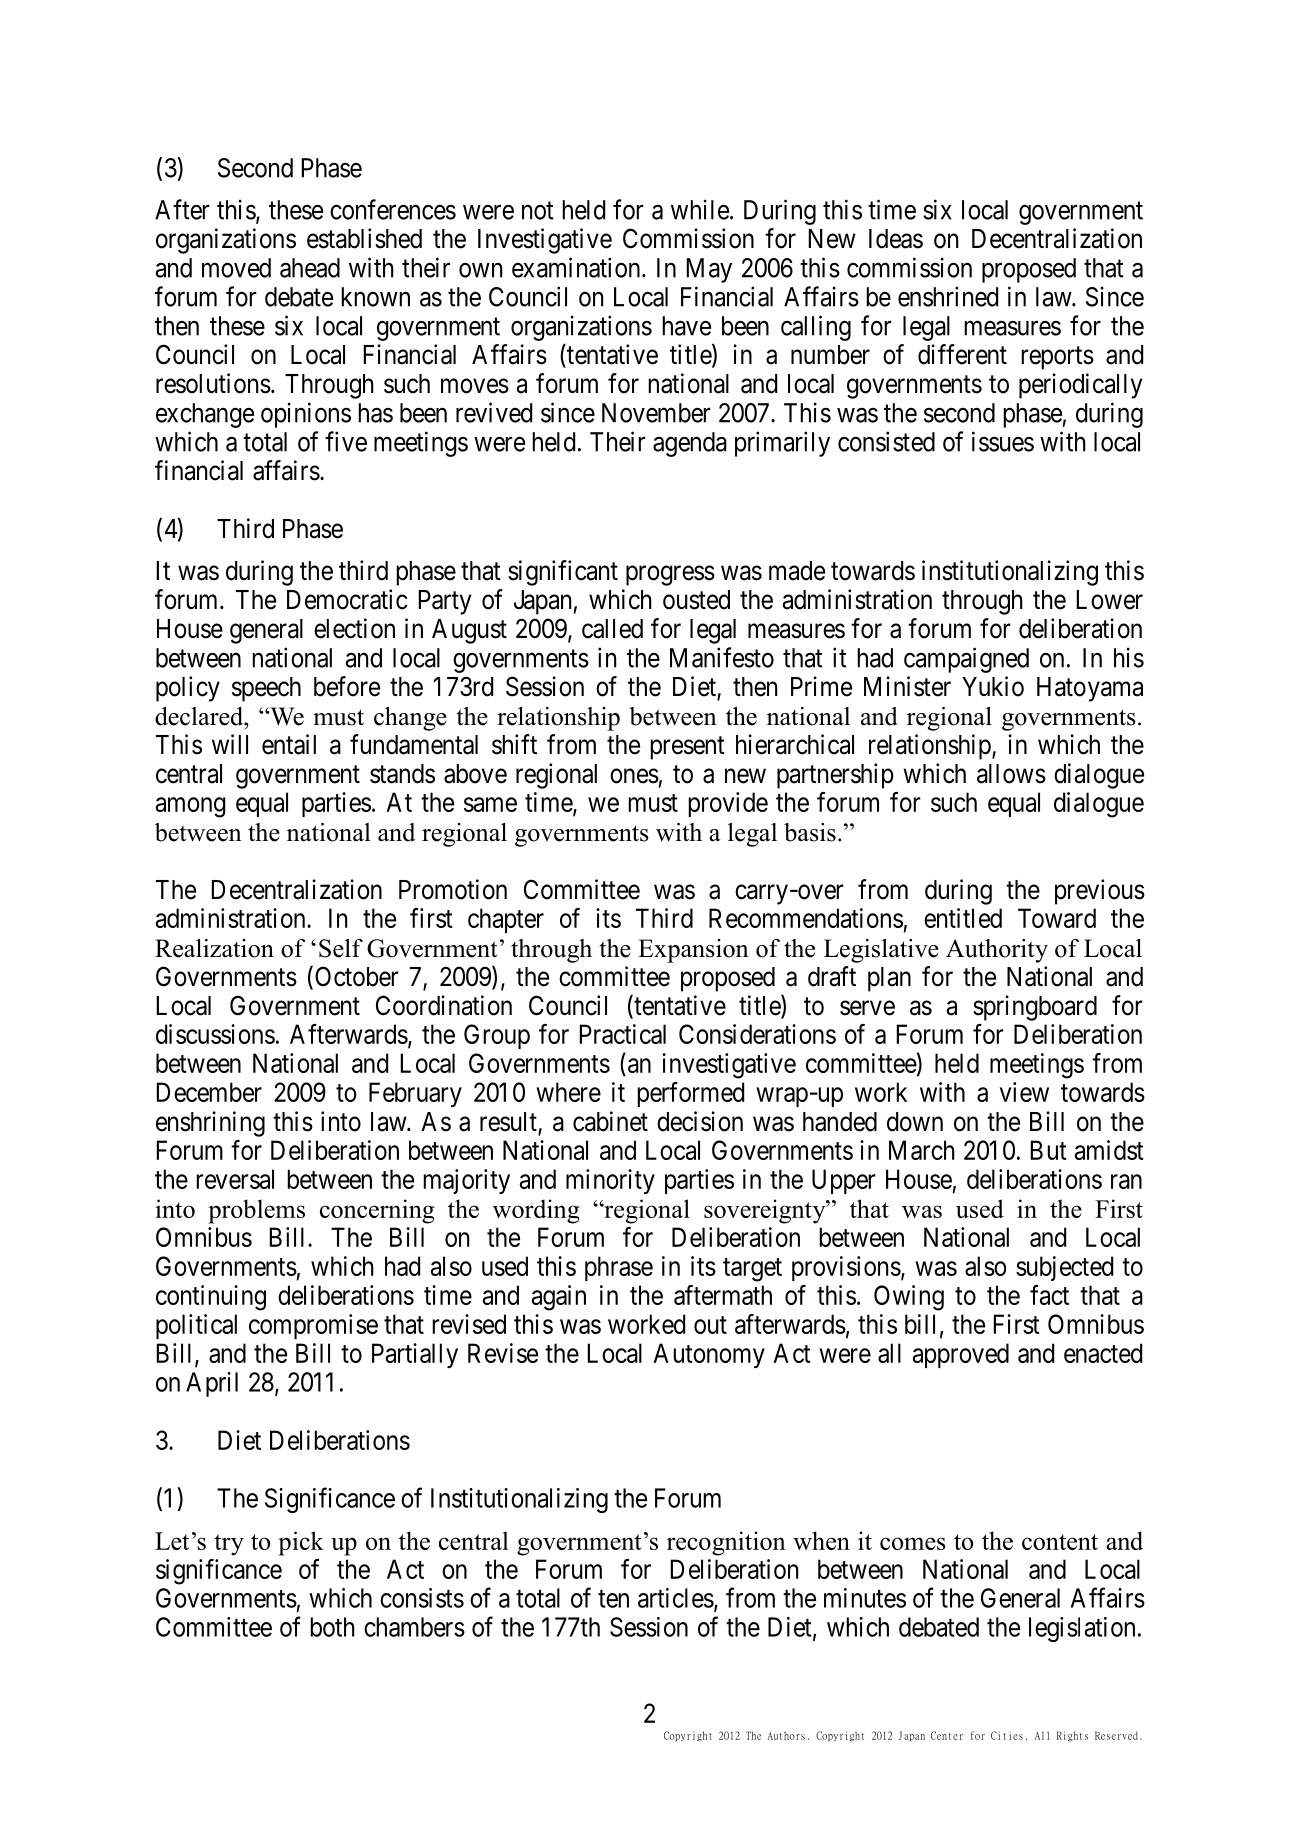 Image resolution: width=1298 pixels, height=1836 pixels. Describe the element at coordinates (687, 748) in the document. I see `present` at that location.
